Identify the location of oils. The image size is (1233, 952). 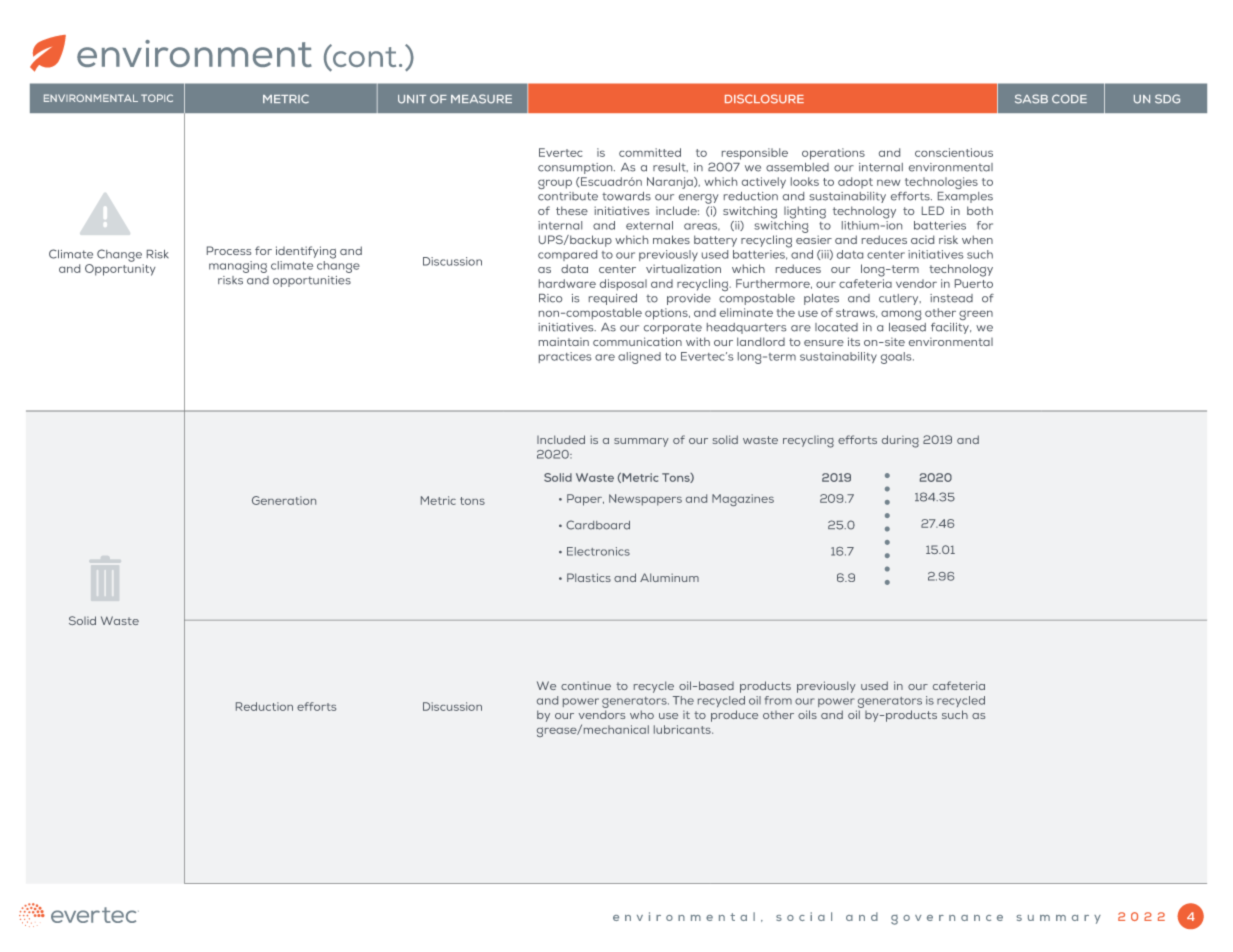
(807, 714).
